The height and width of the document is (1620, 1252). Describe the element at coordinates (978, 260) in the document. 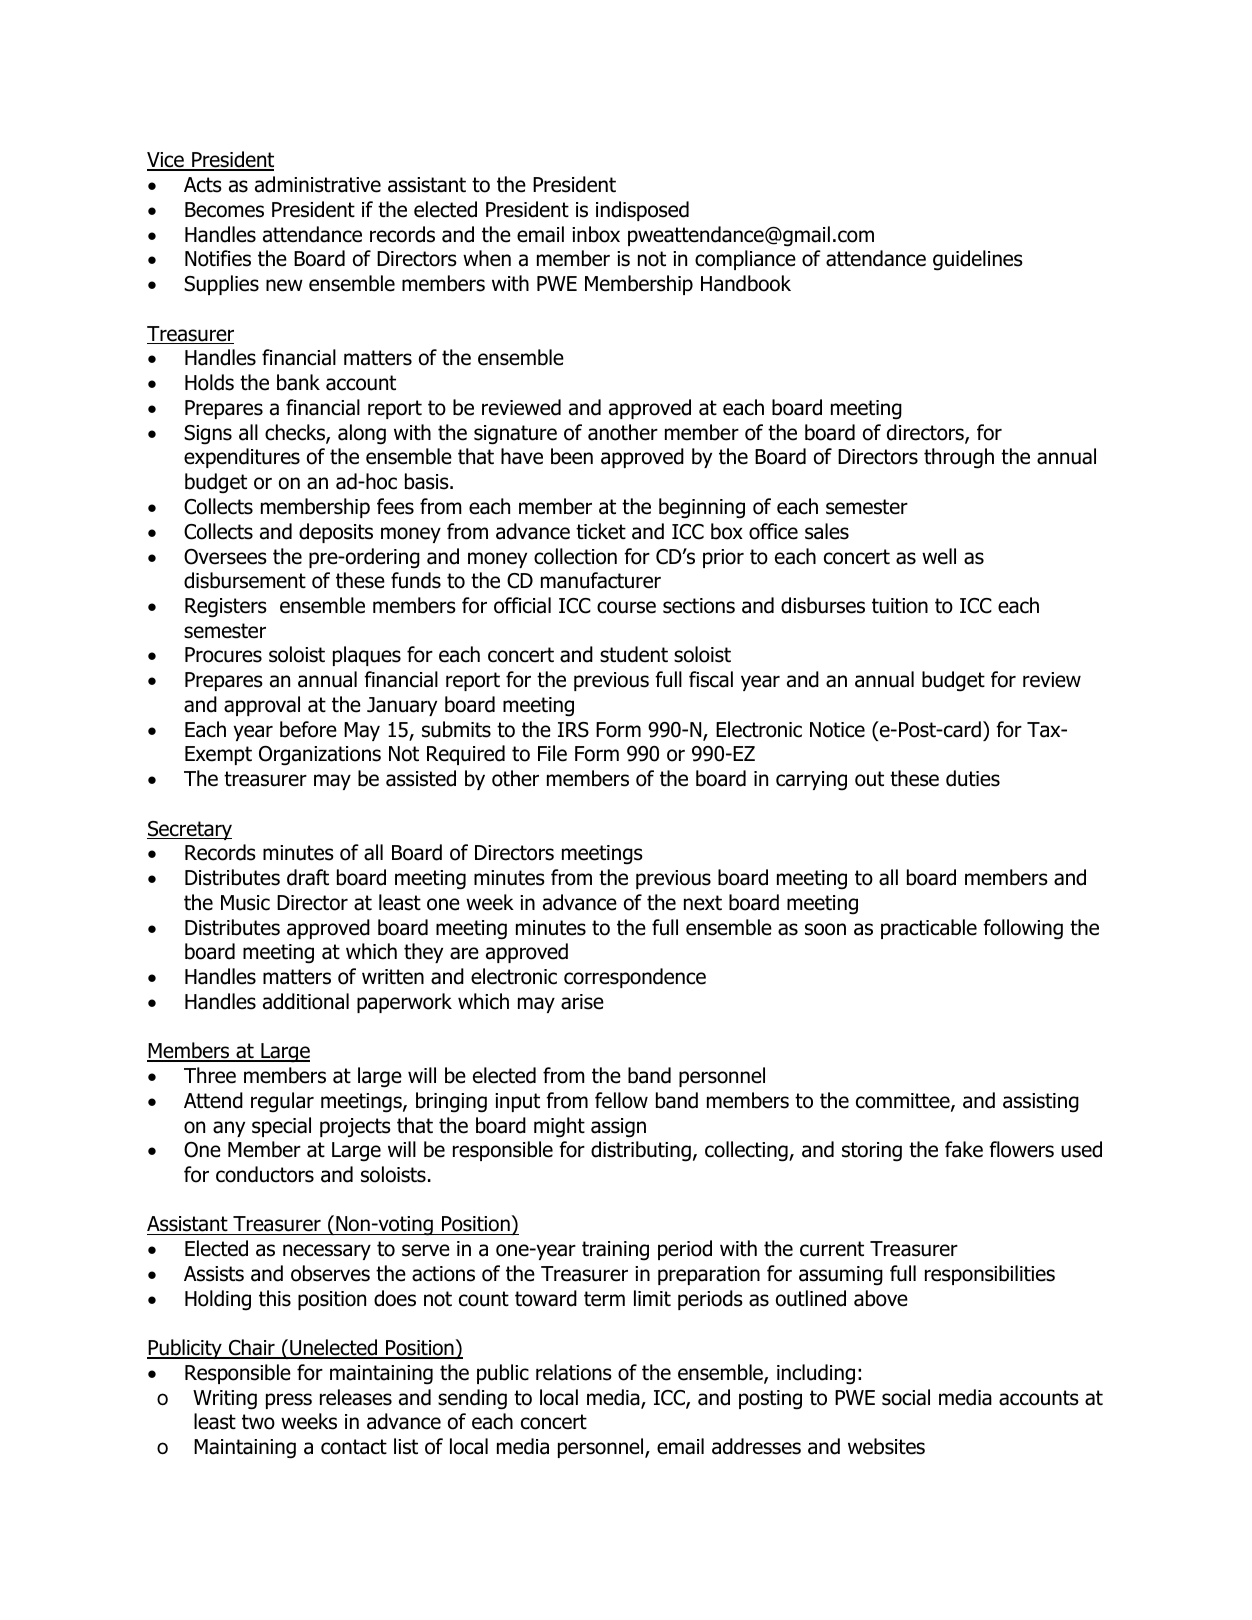

I see `guidelines` at that location.
